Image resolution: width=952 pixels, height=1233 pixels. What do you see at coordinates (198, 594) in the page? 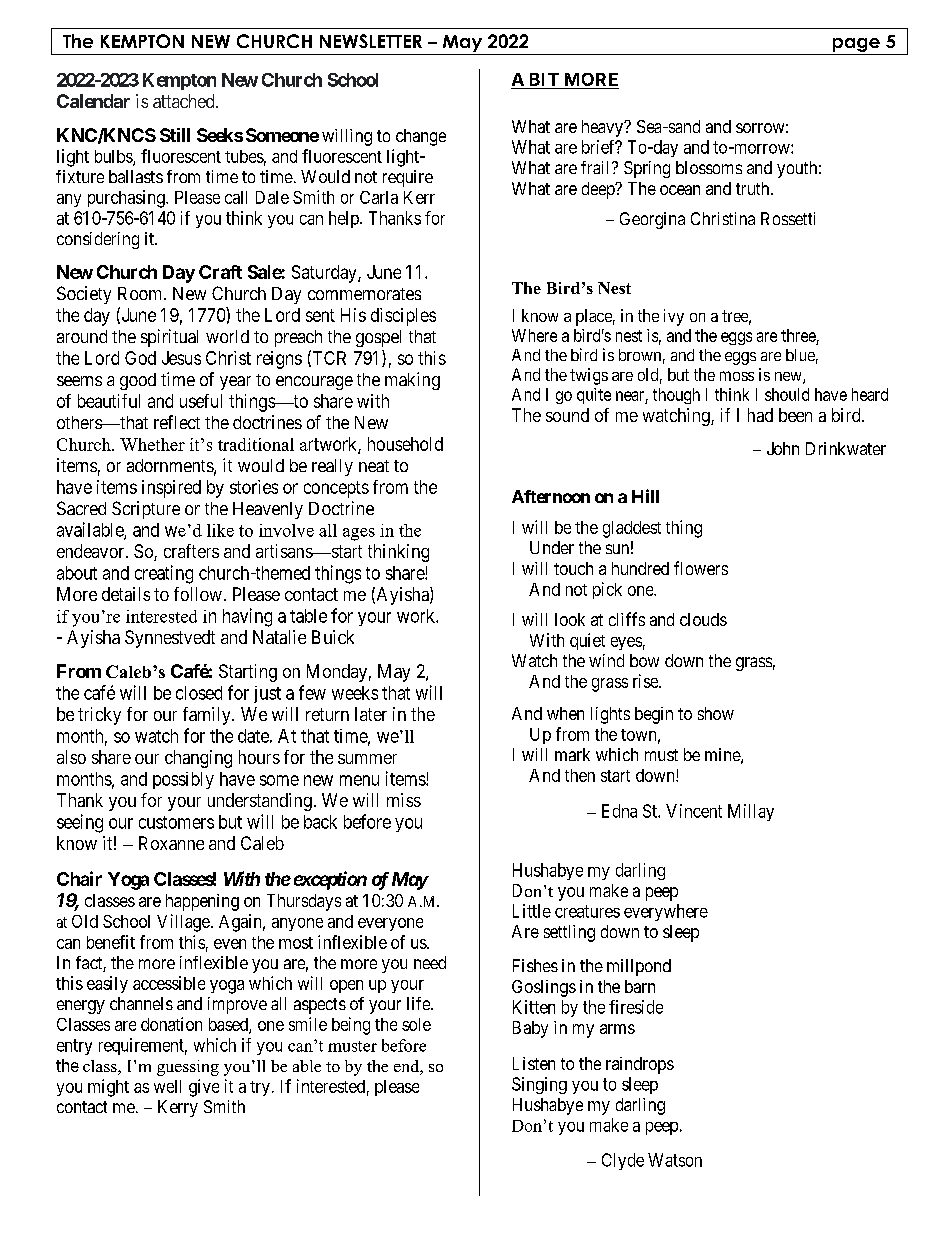
I see `follow` at bounding box center [198, 594].
